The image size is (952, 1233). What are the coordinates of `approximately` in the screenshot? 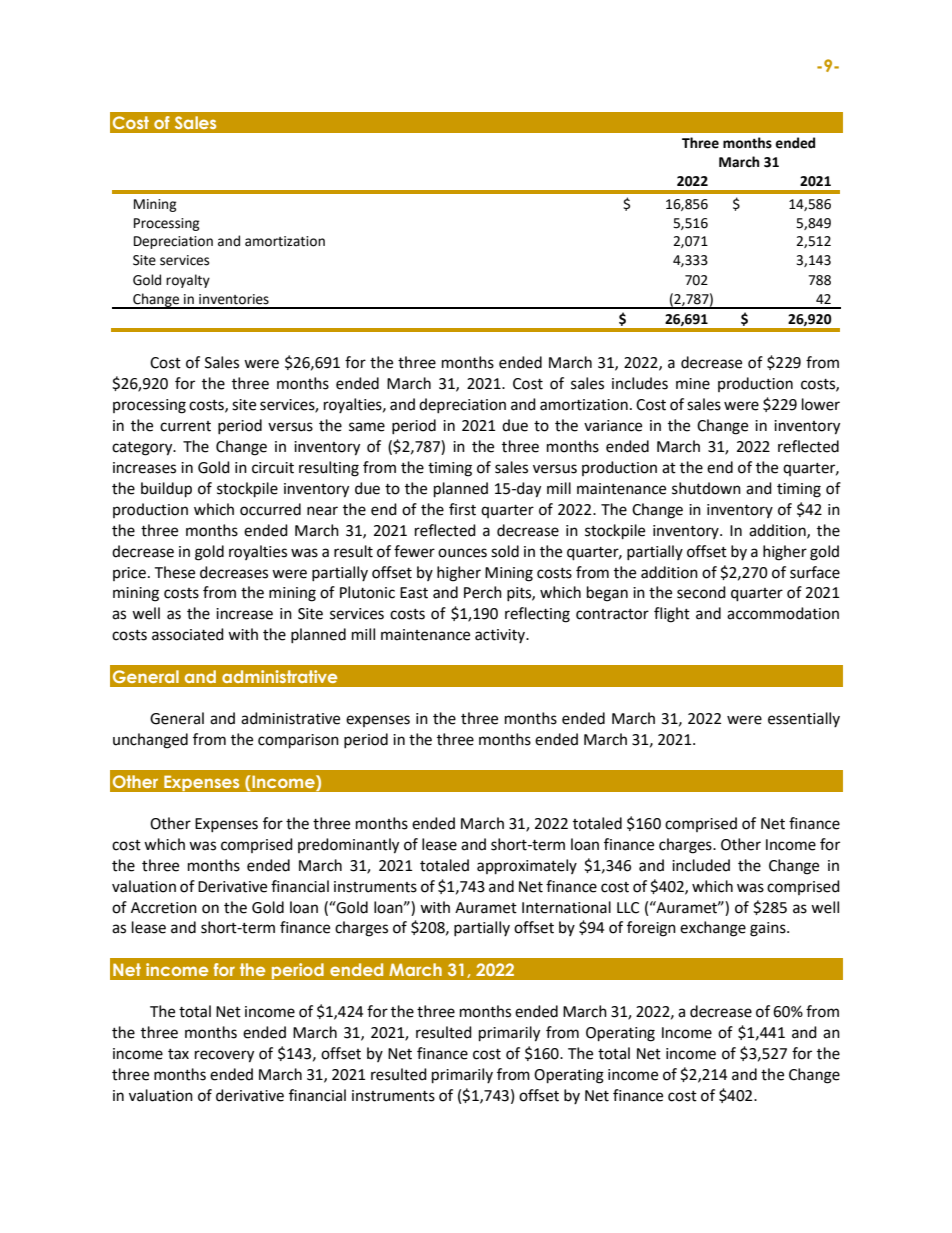 It's located at (527, 867).
